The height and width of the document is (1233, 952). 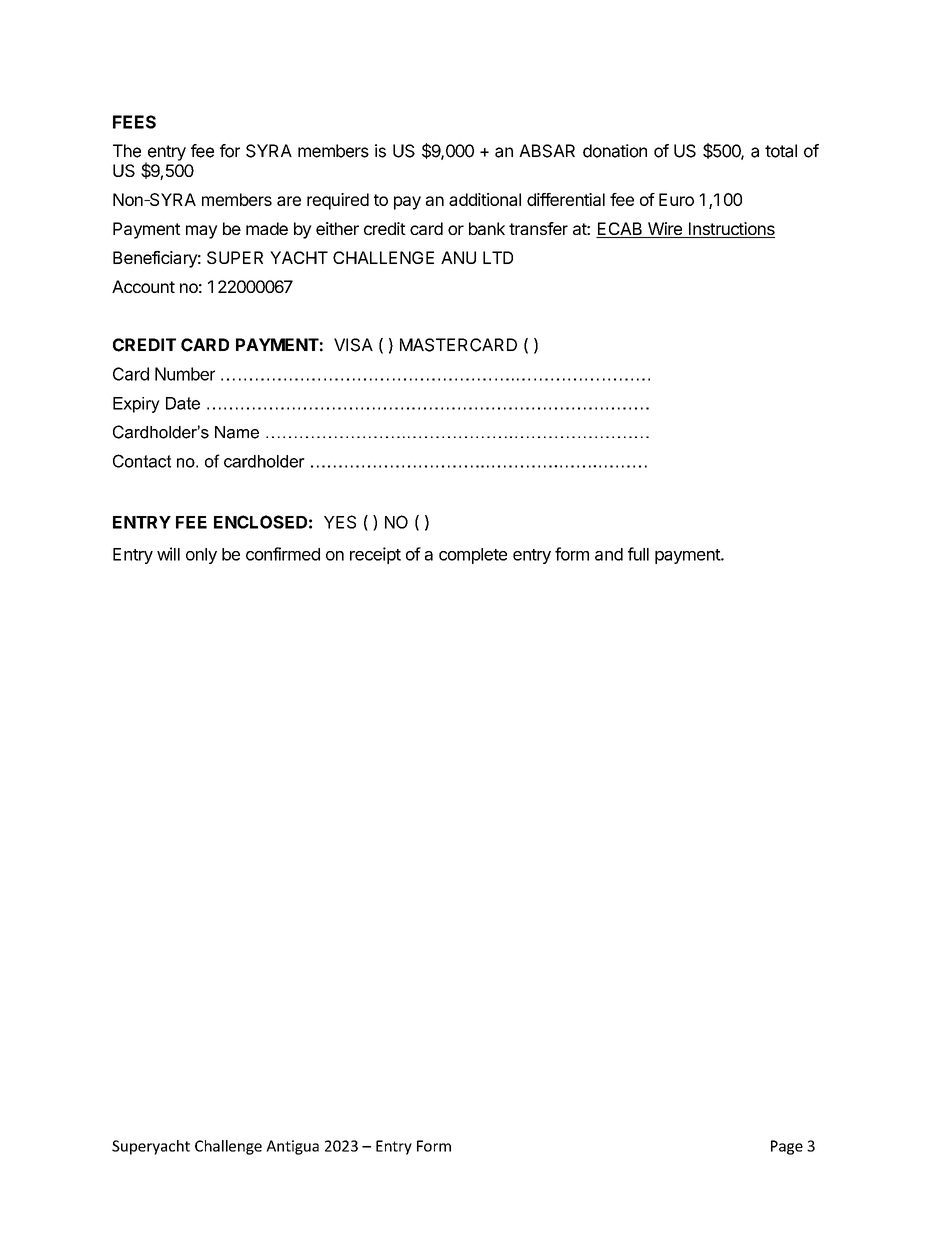 I want to click on Page, so click(x=787, y=1147).
